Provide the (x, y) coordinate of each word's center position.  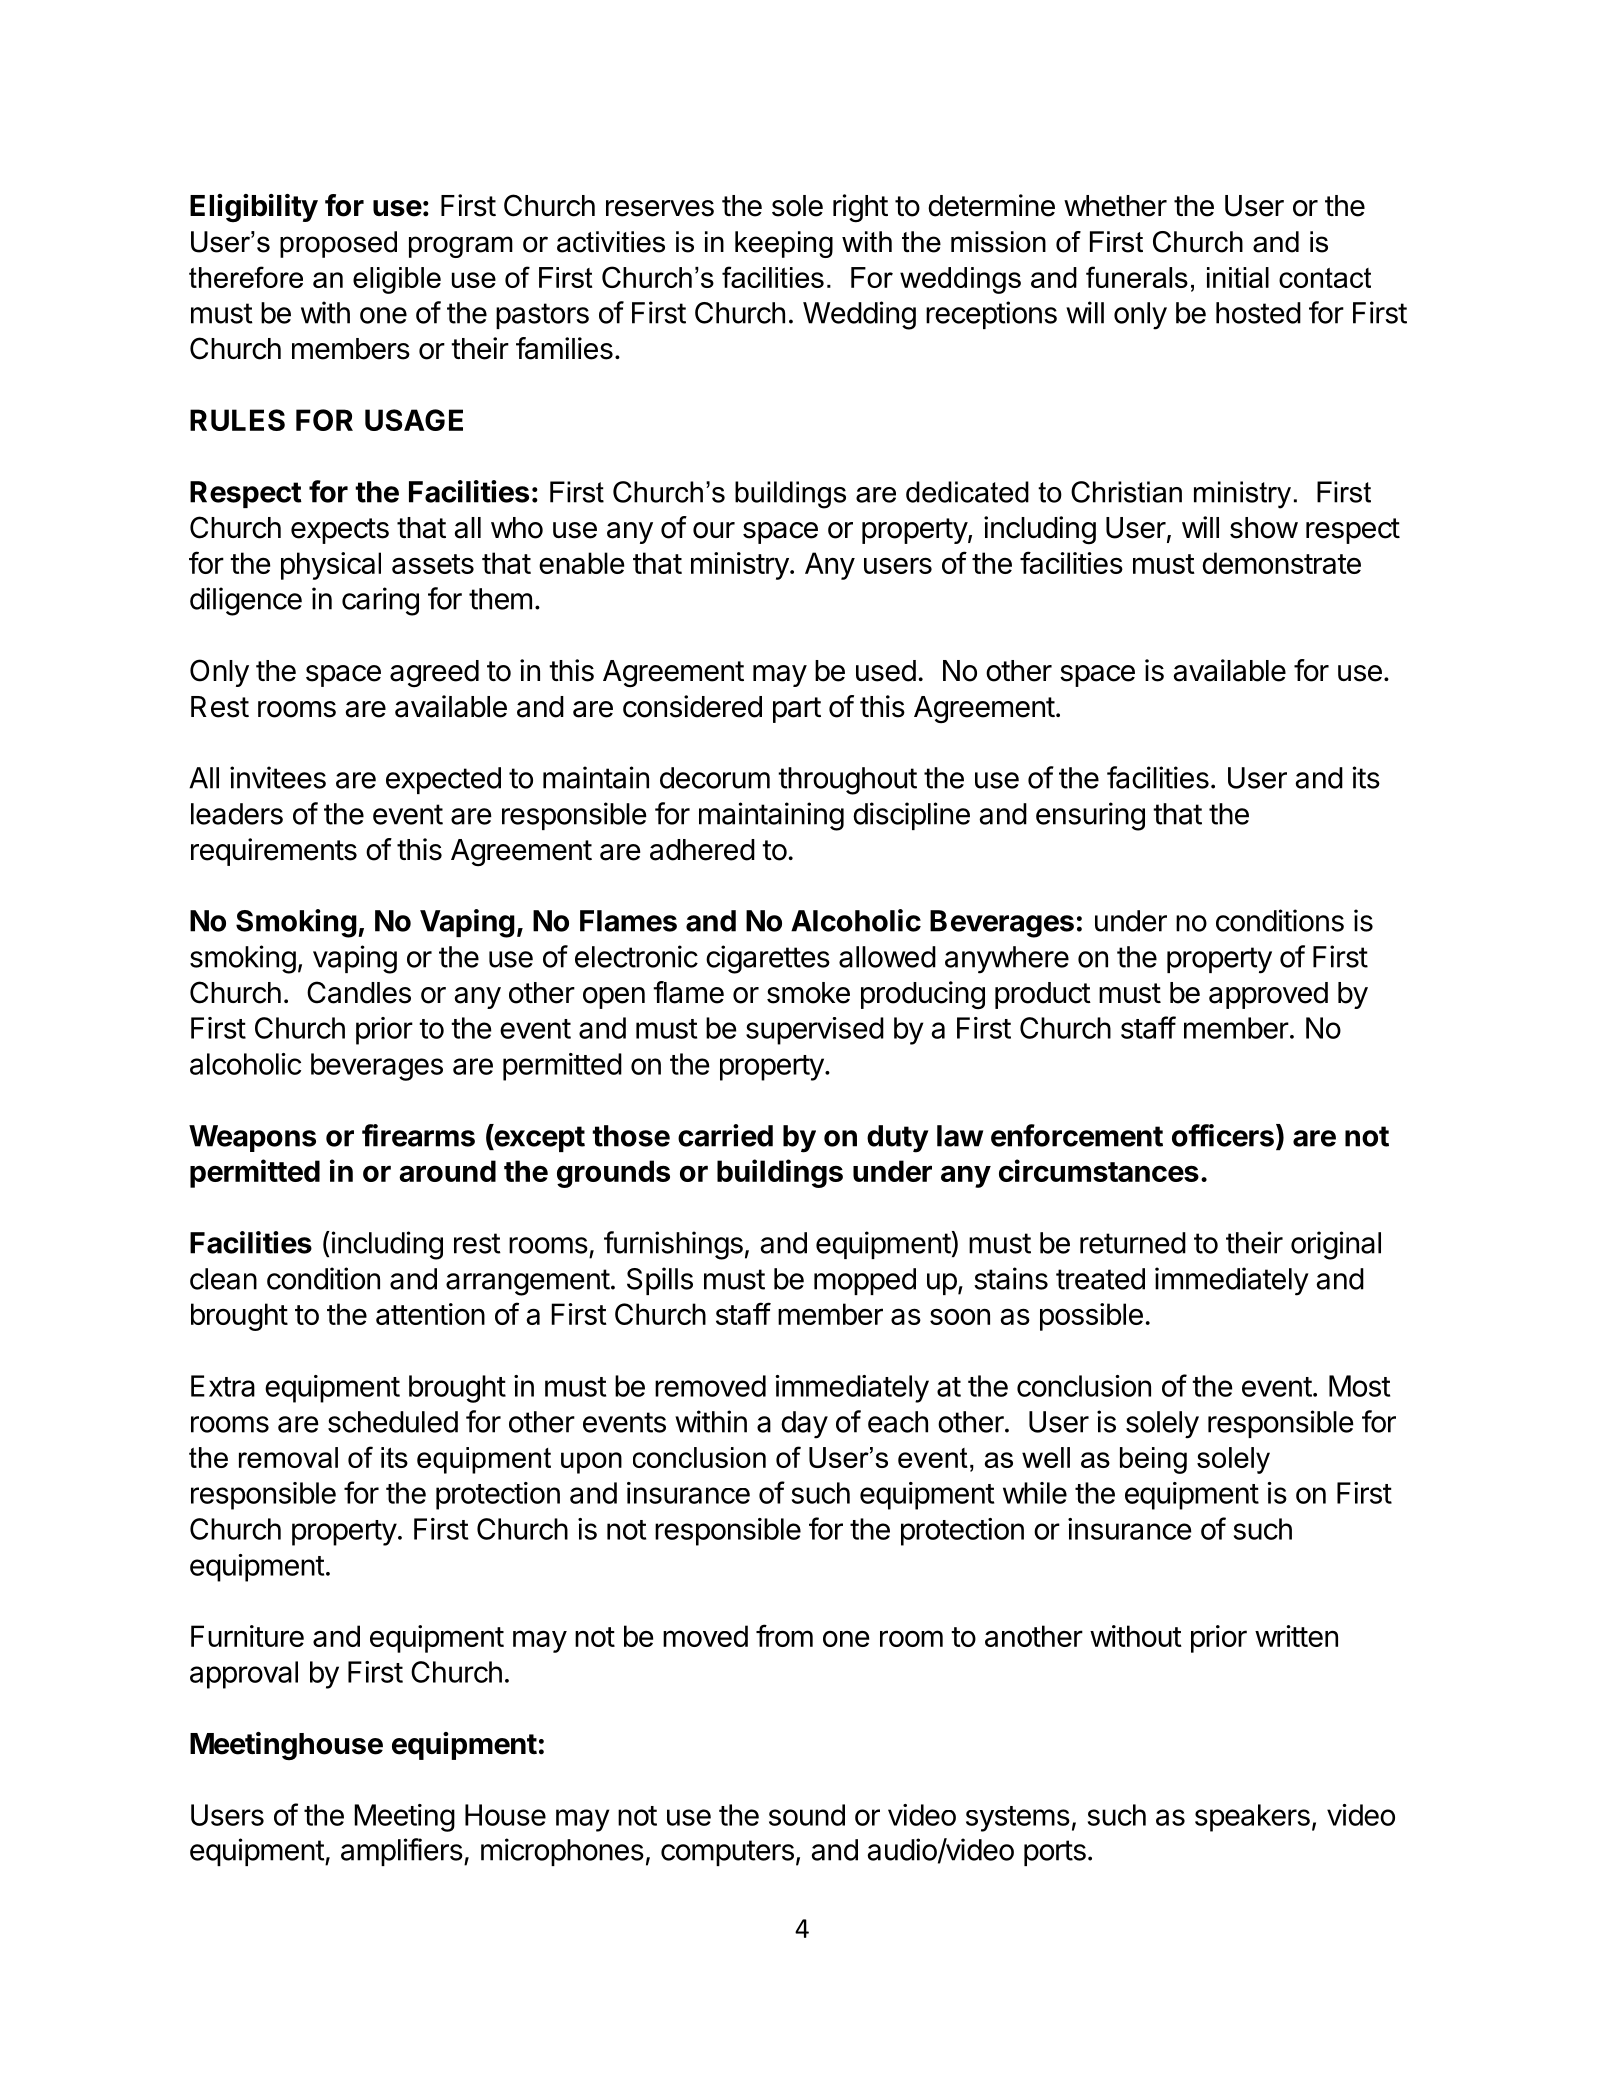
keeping (784, 244)
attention (430, 1314)
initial (1238, 277)
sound (807, 1815)
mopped (865, 1281)
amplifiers (402, 1852)
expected (443, 780)
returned (1133, 1243)
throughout (847, 781)
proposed (338, 244)
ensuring (1090, 816)
